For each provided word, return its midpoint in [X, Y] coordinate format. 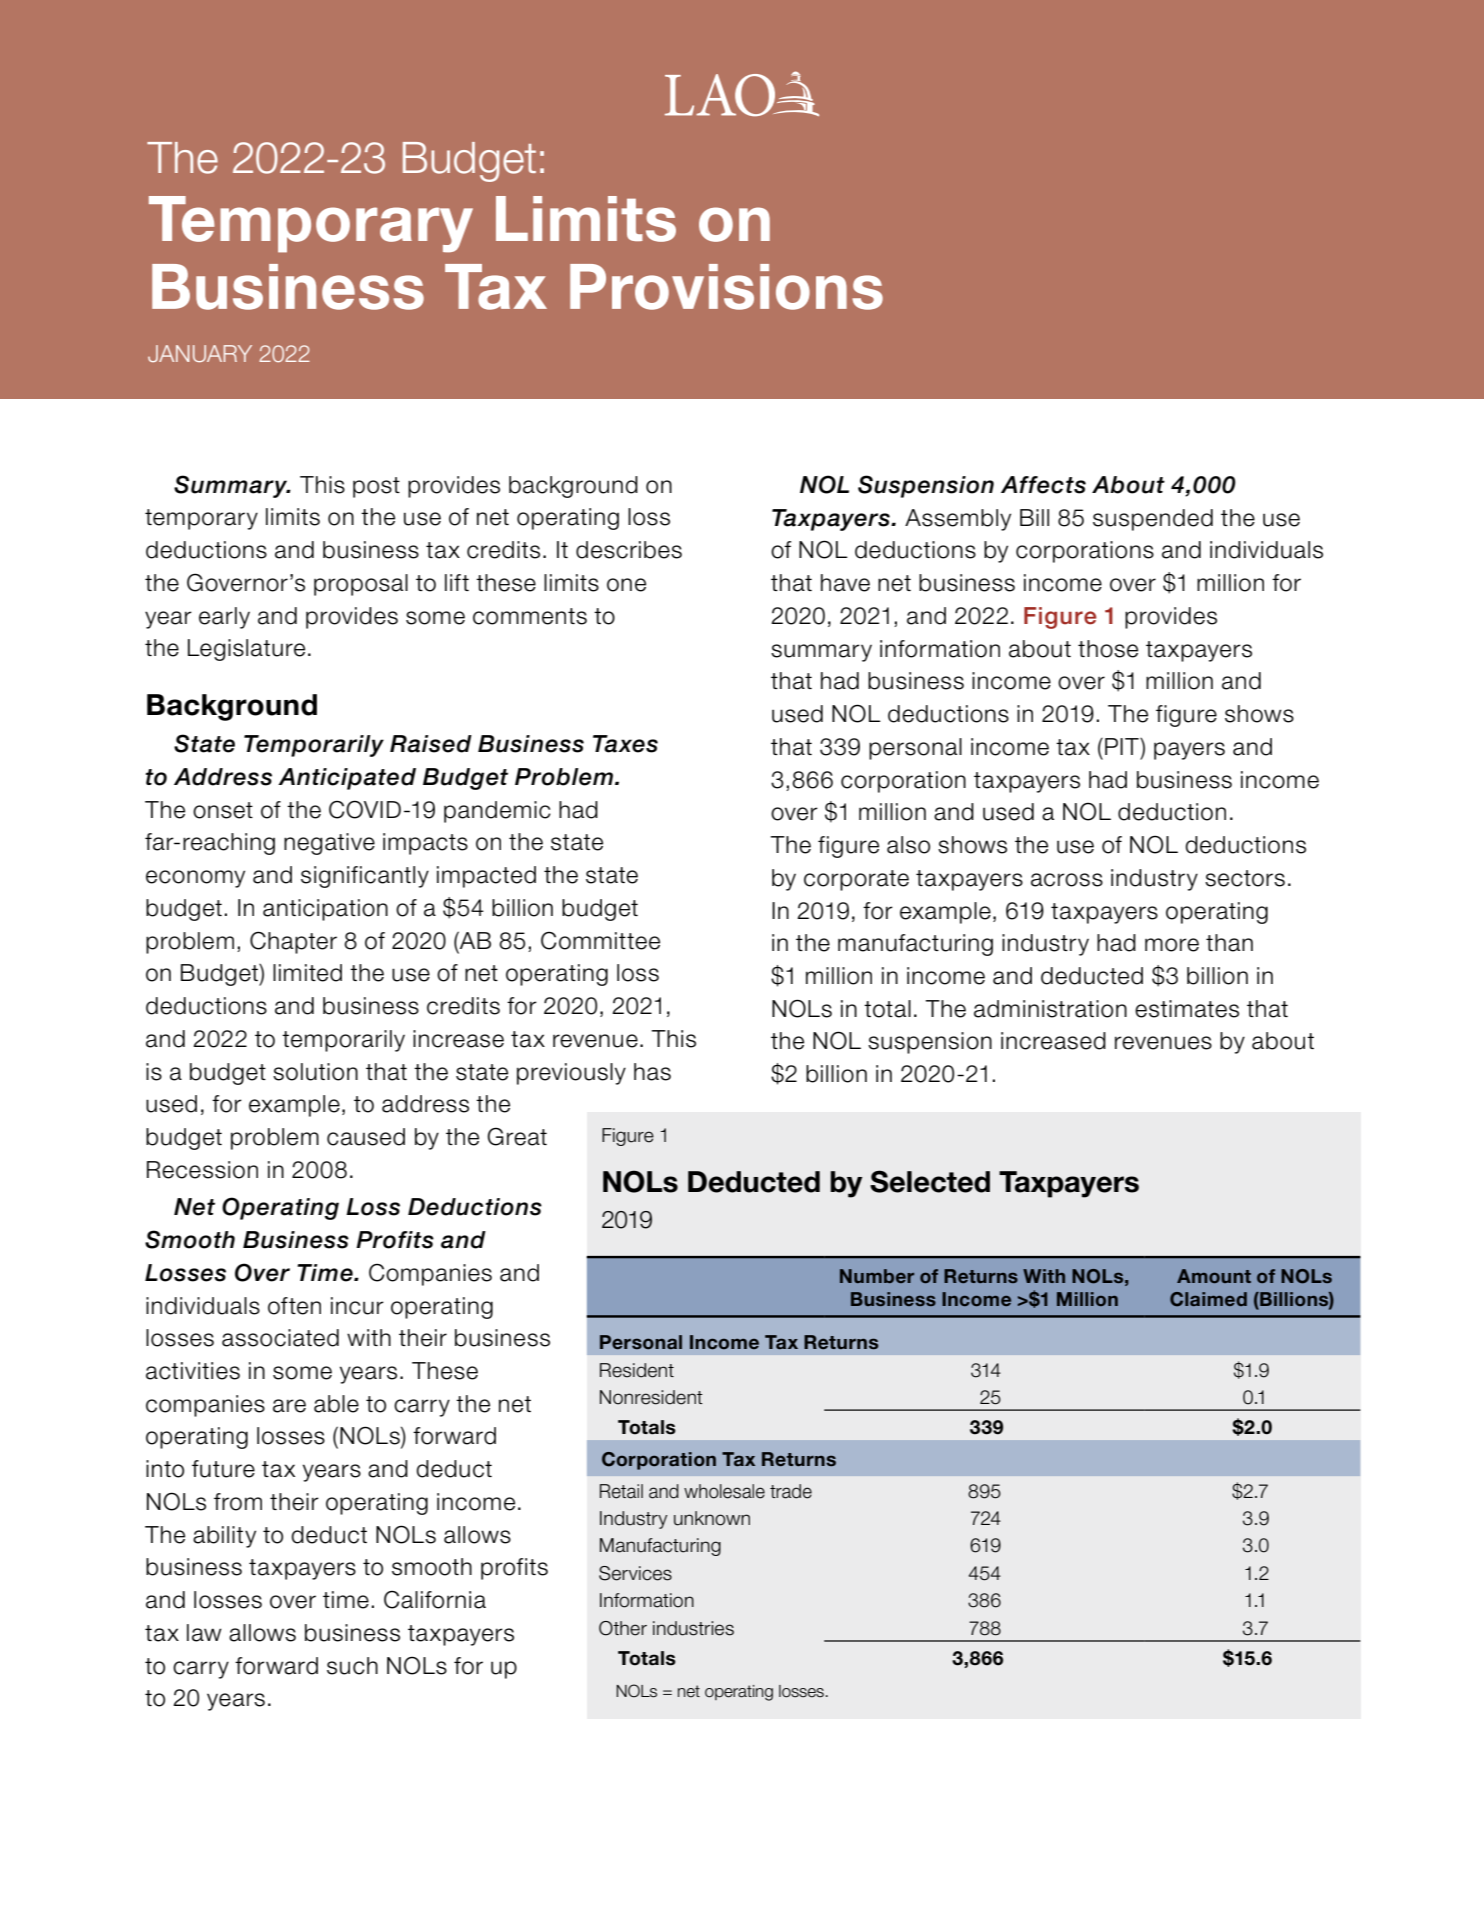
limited [307, 973]
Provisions [726, 287]
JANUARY [200, 353]
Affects [1043, 485]
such [352, 1666]
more [1172, 945]
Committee [600, 940]
